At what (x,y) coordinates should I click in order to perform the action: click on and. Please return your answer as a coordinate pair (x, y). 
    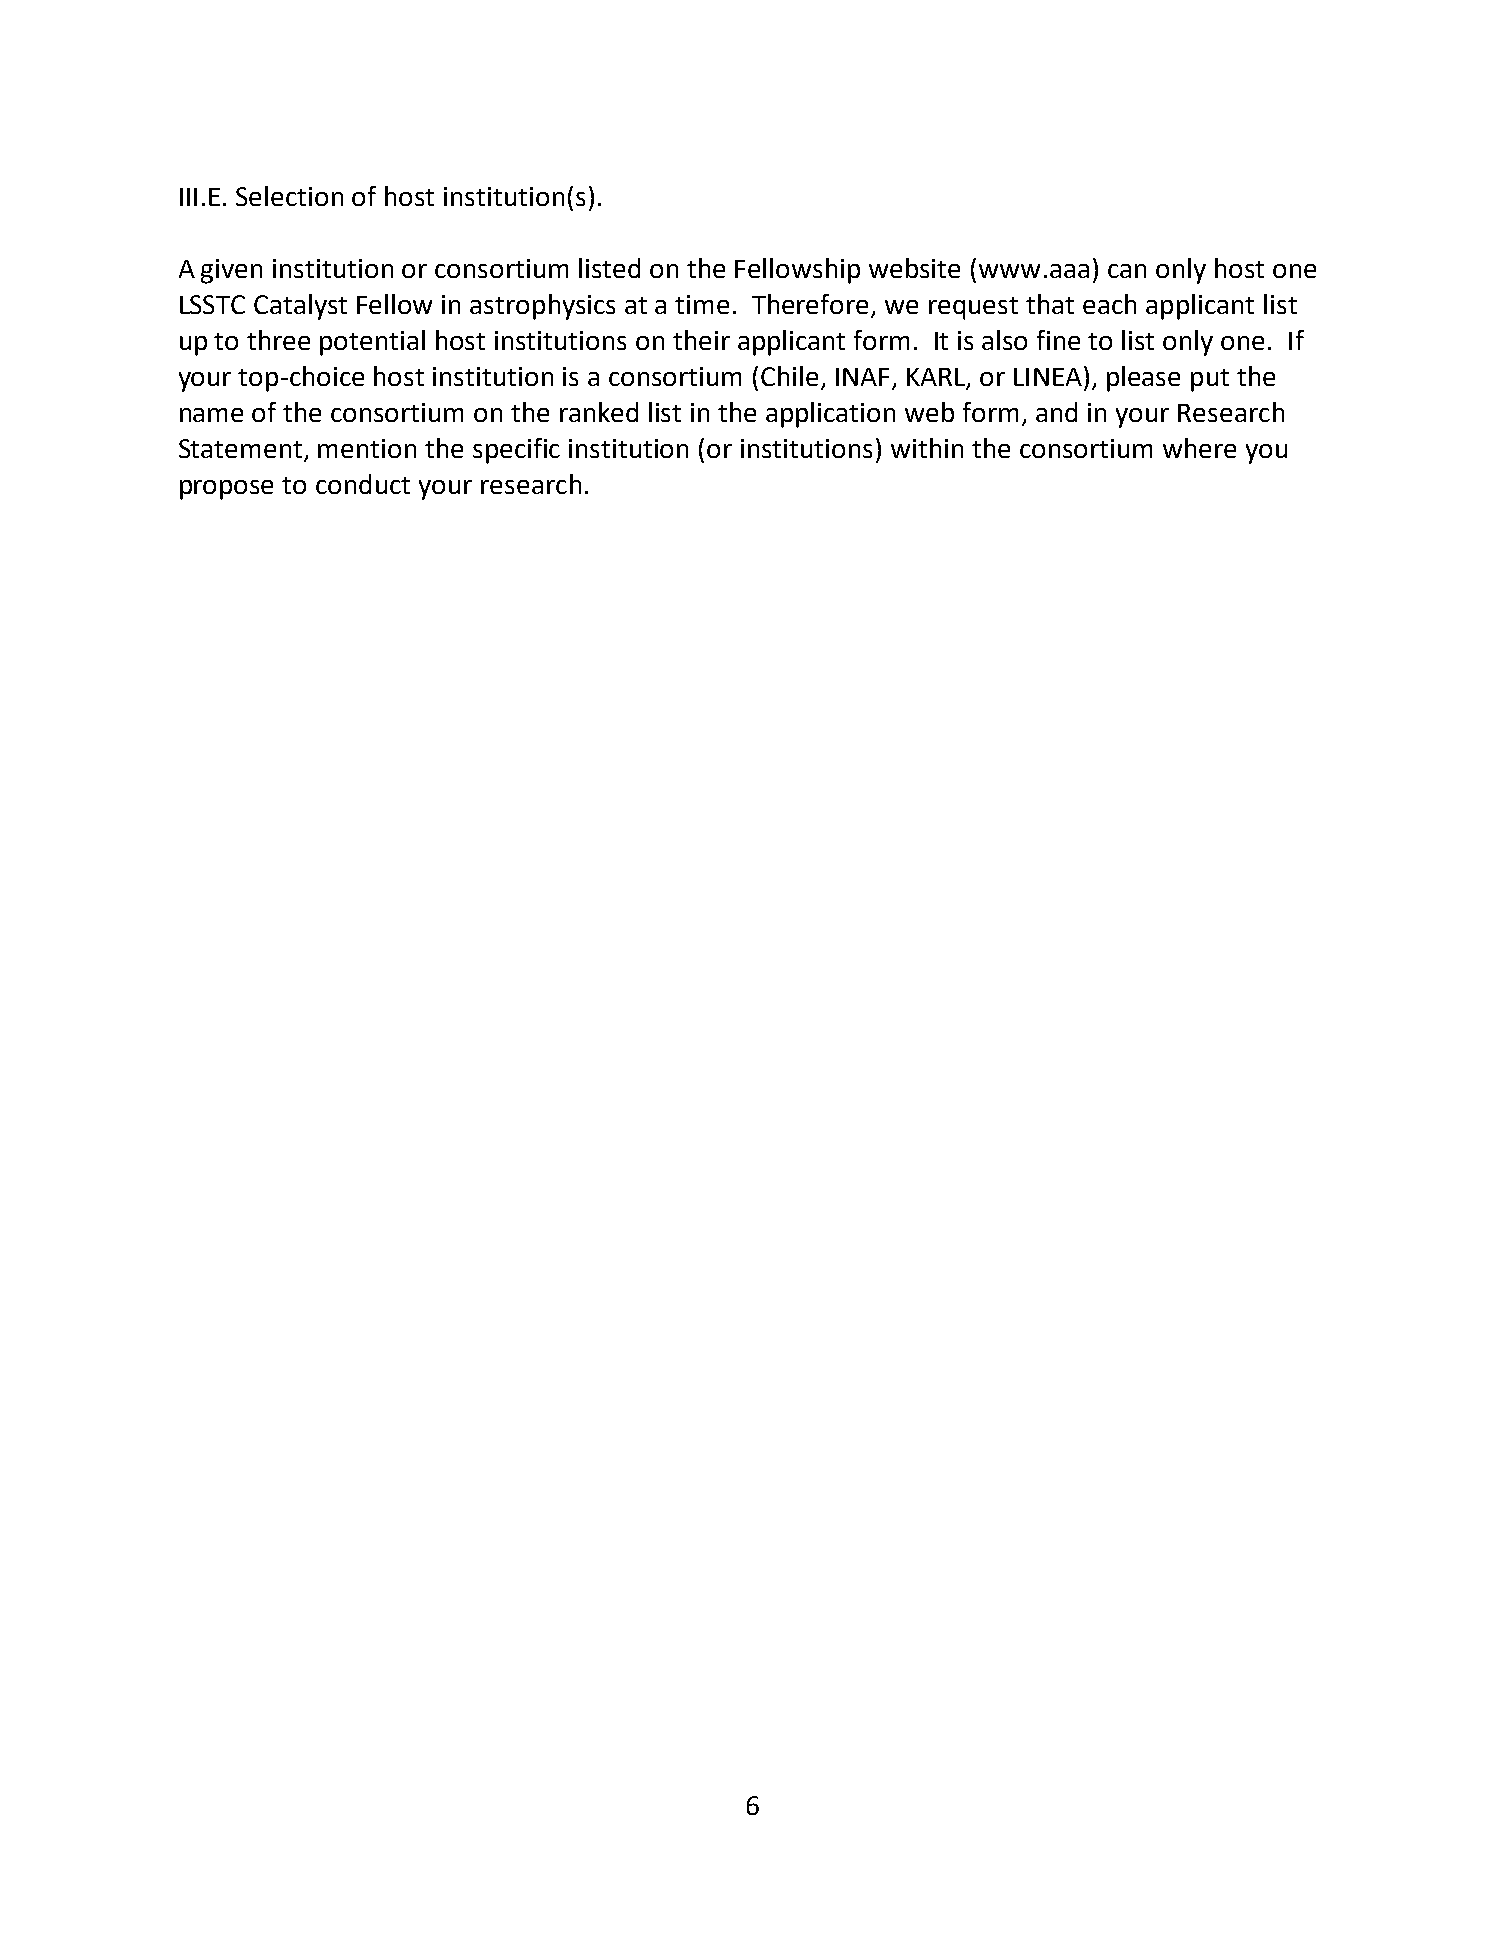
    Looking at the image, I should click on (1056, 412).
